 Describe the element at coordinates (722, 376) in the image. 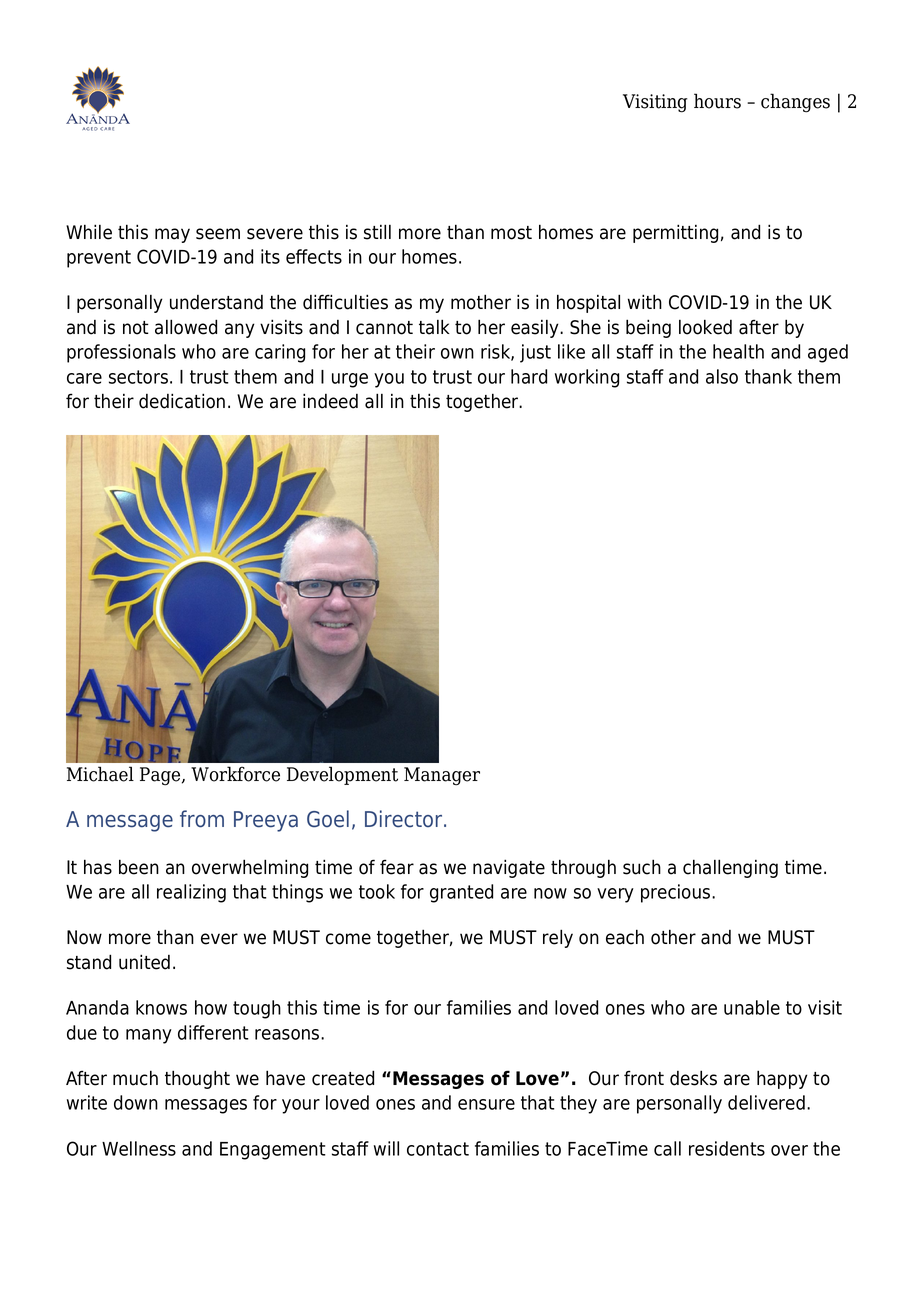

I see `also` at that location.
